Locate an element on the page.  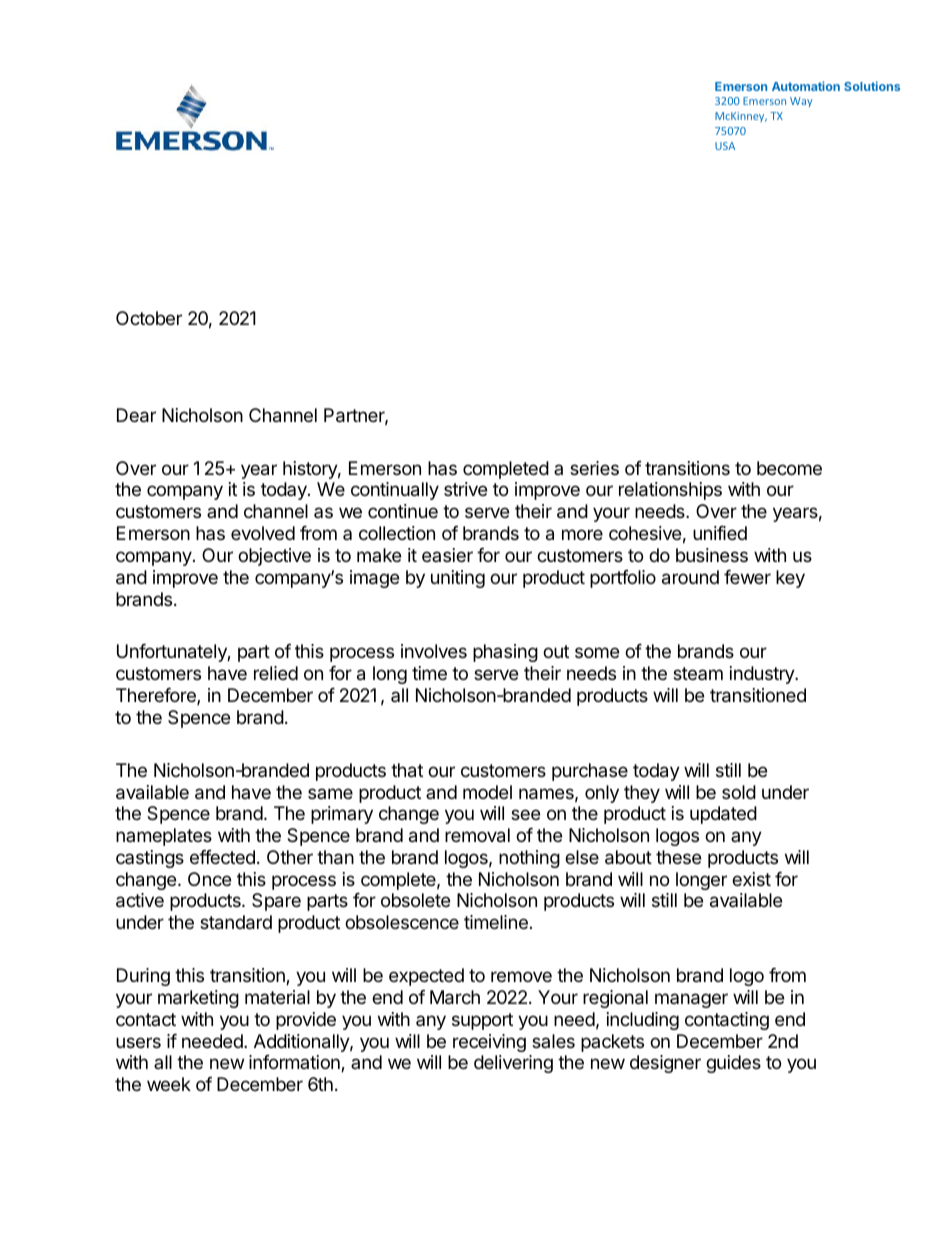
October is located at coordinates (149, 318).
